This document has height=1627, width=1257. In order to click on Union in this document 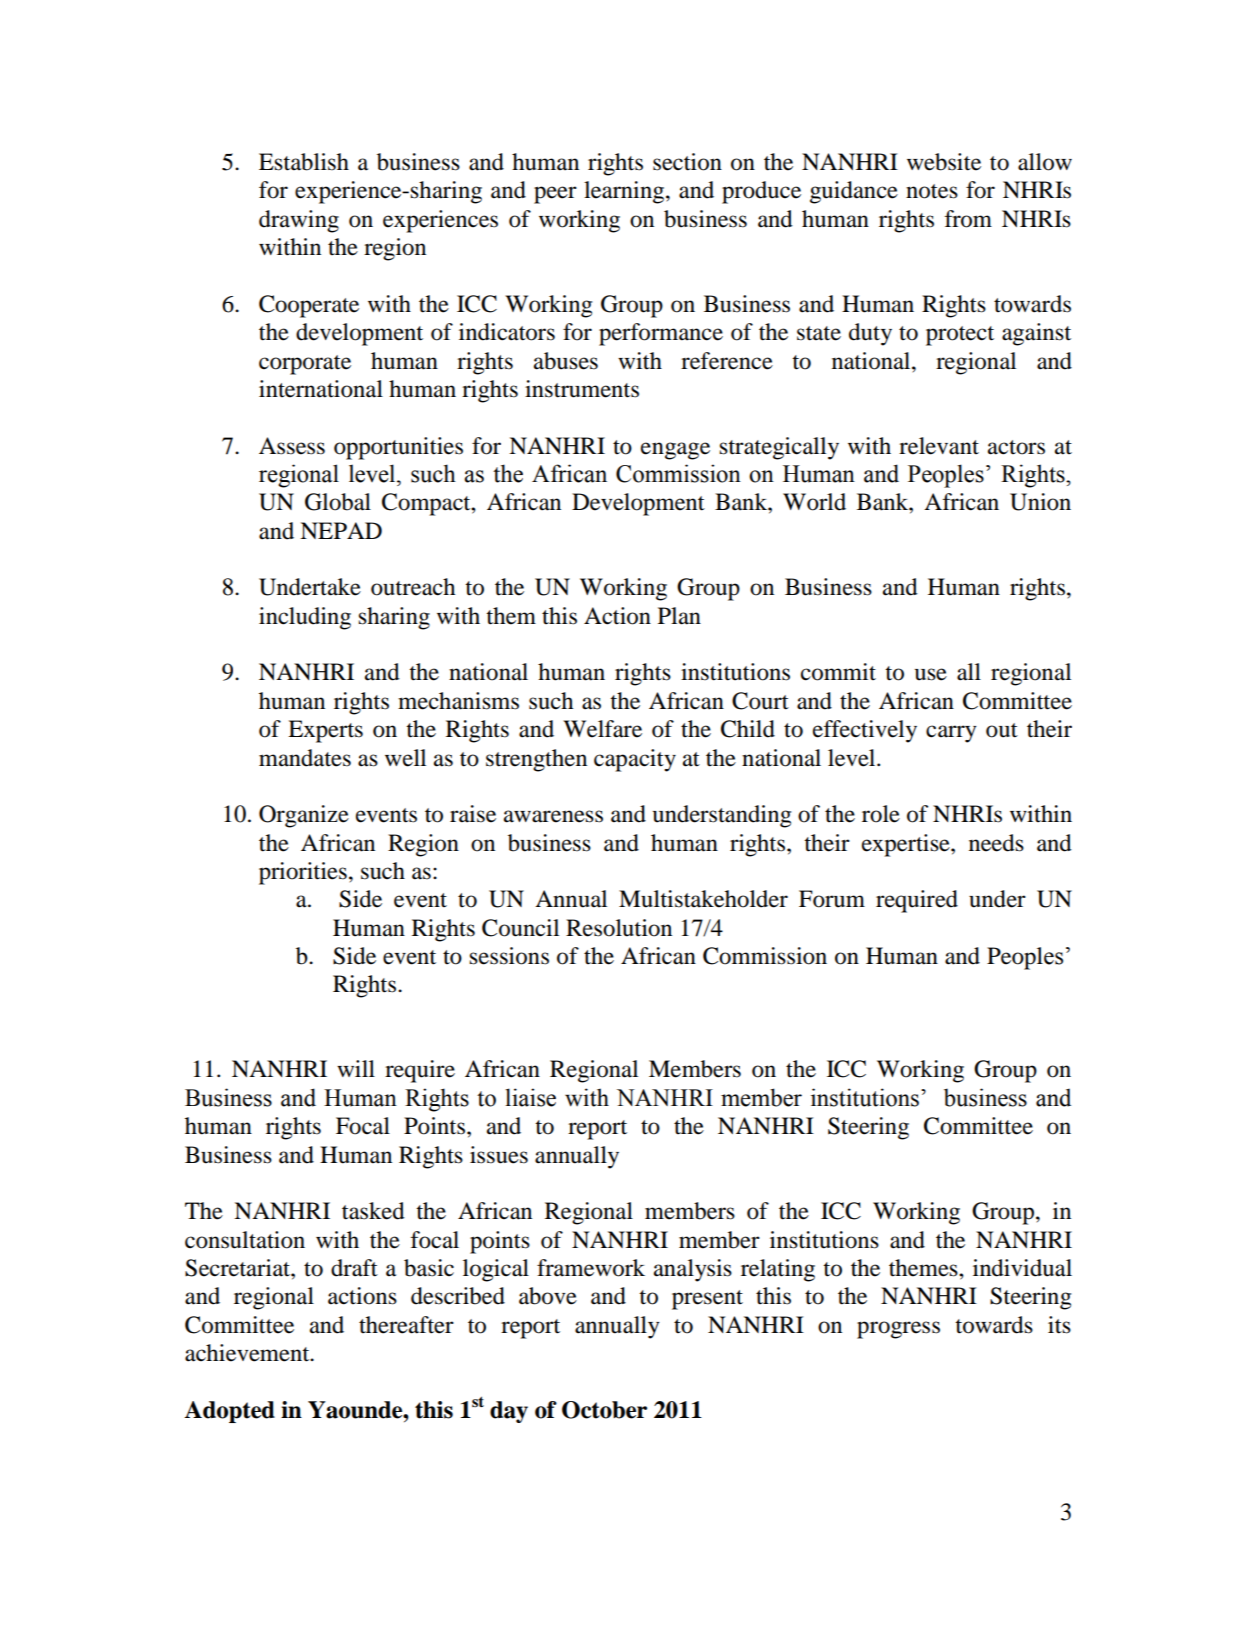, I will do `click(1040, 502)`.
